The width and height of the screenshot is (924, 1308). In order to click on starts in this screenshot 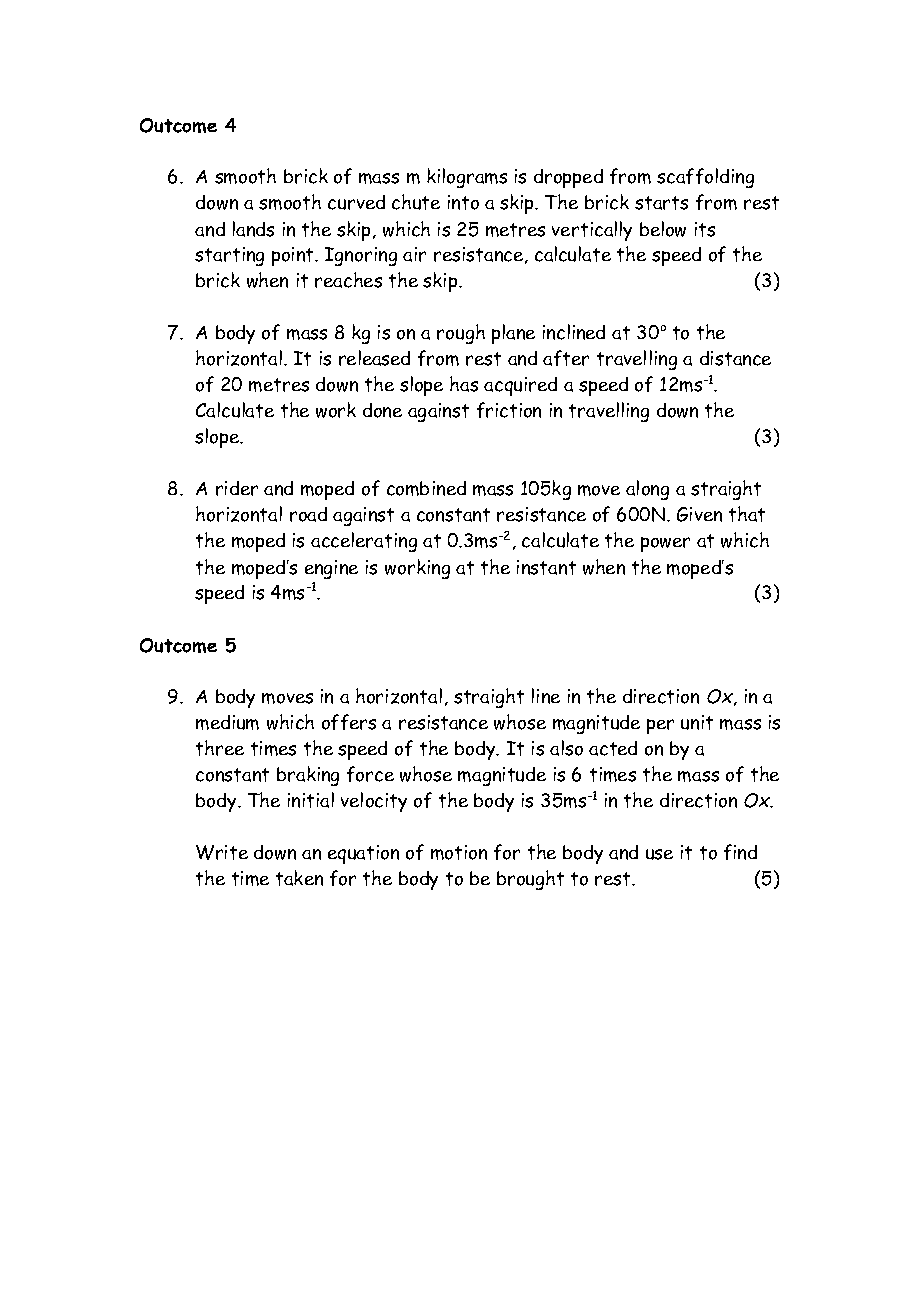, I will do `click(661, 203)`.
